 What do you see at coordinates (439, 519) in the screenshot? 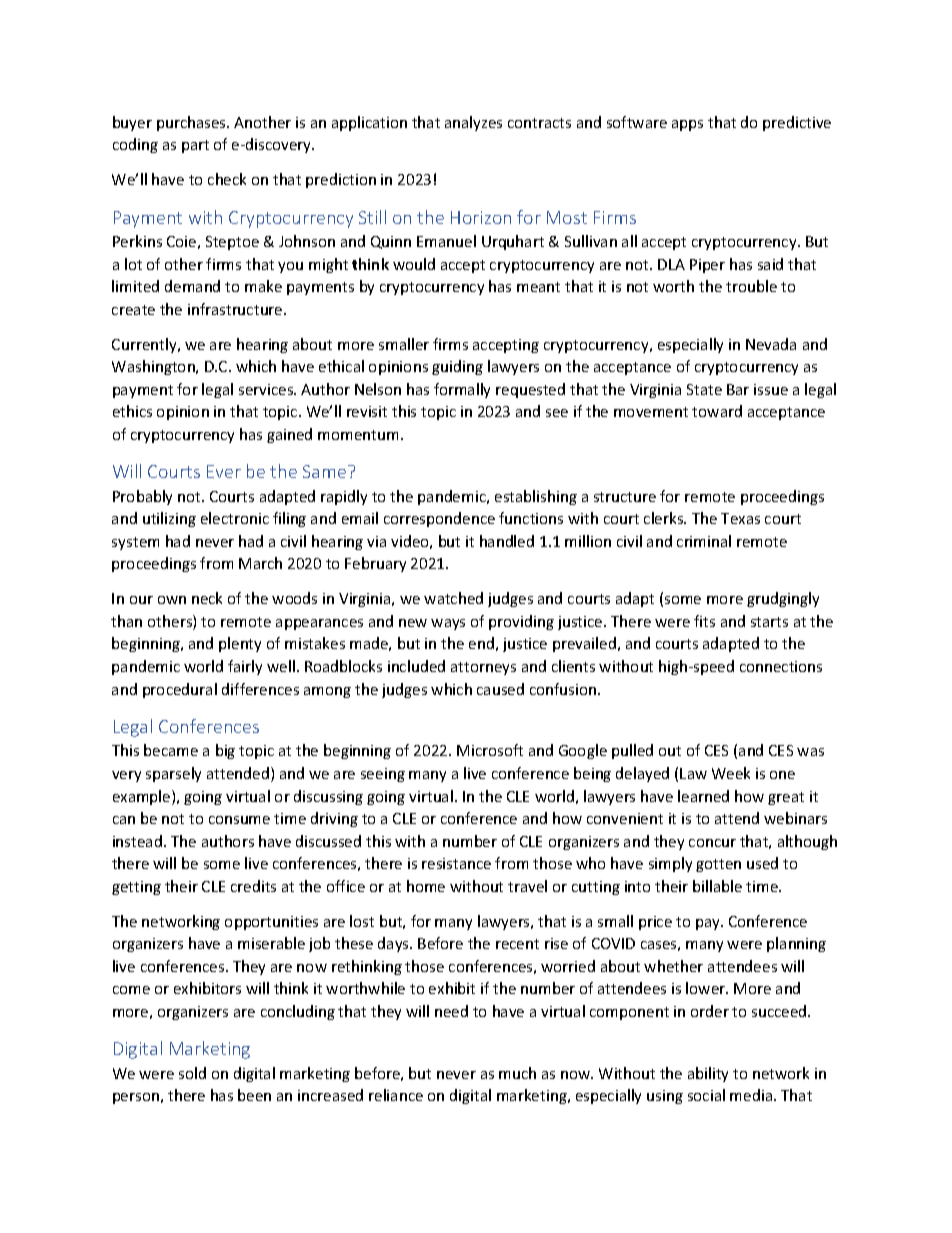
I see `correspondence` at bounding box center [439, 519].
